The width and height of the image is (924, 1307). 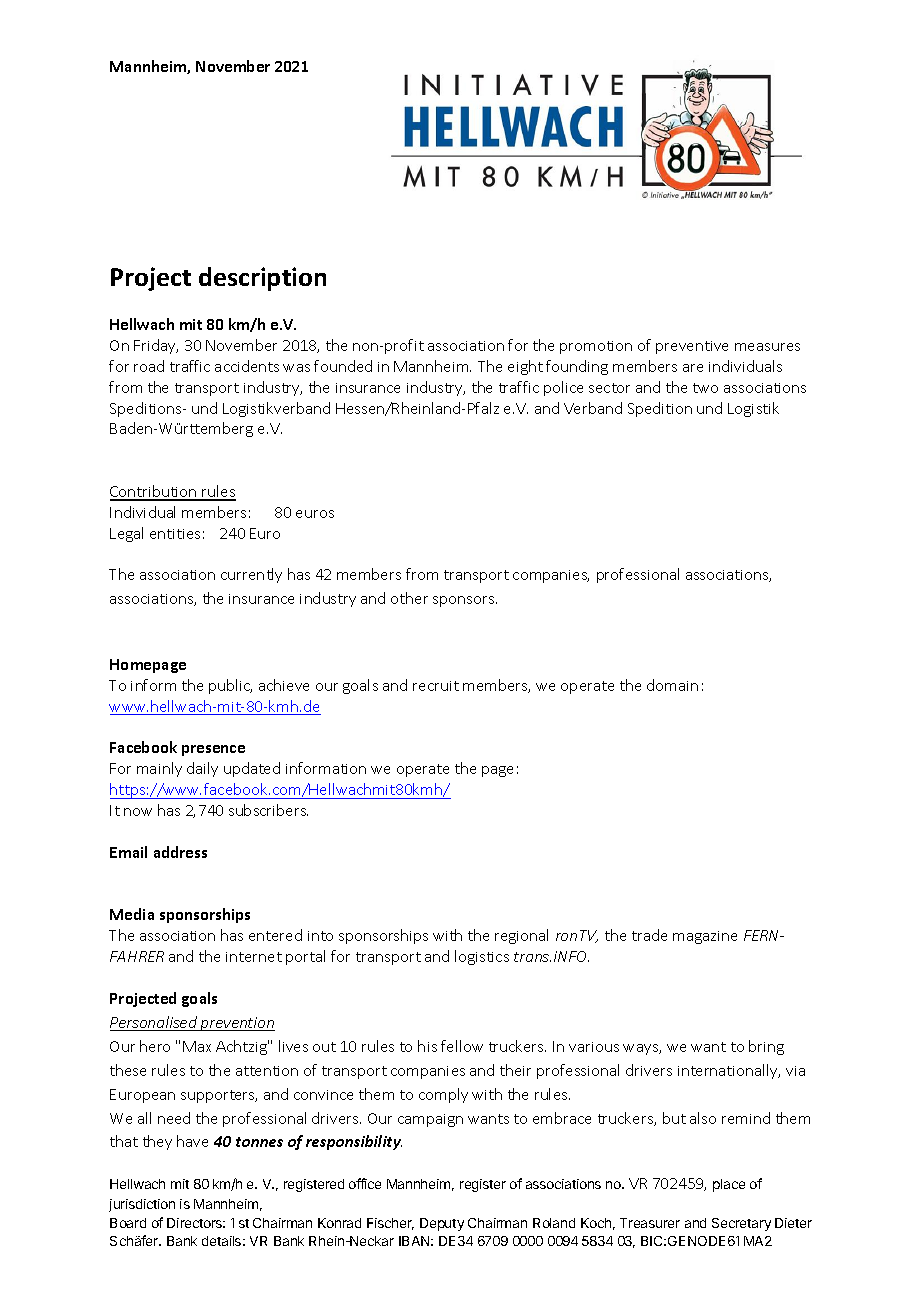 What do you see at coordinates (142, 1205) in the image?
I see `jurisdiction` at bounding box center [142, 1205].
